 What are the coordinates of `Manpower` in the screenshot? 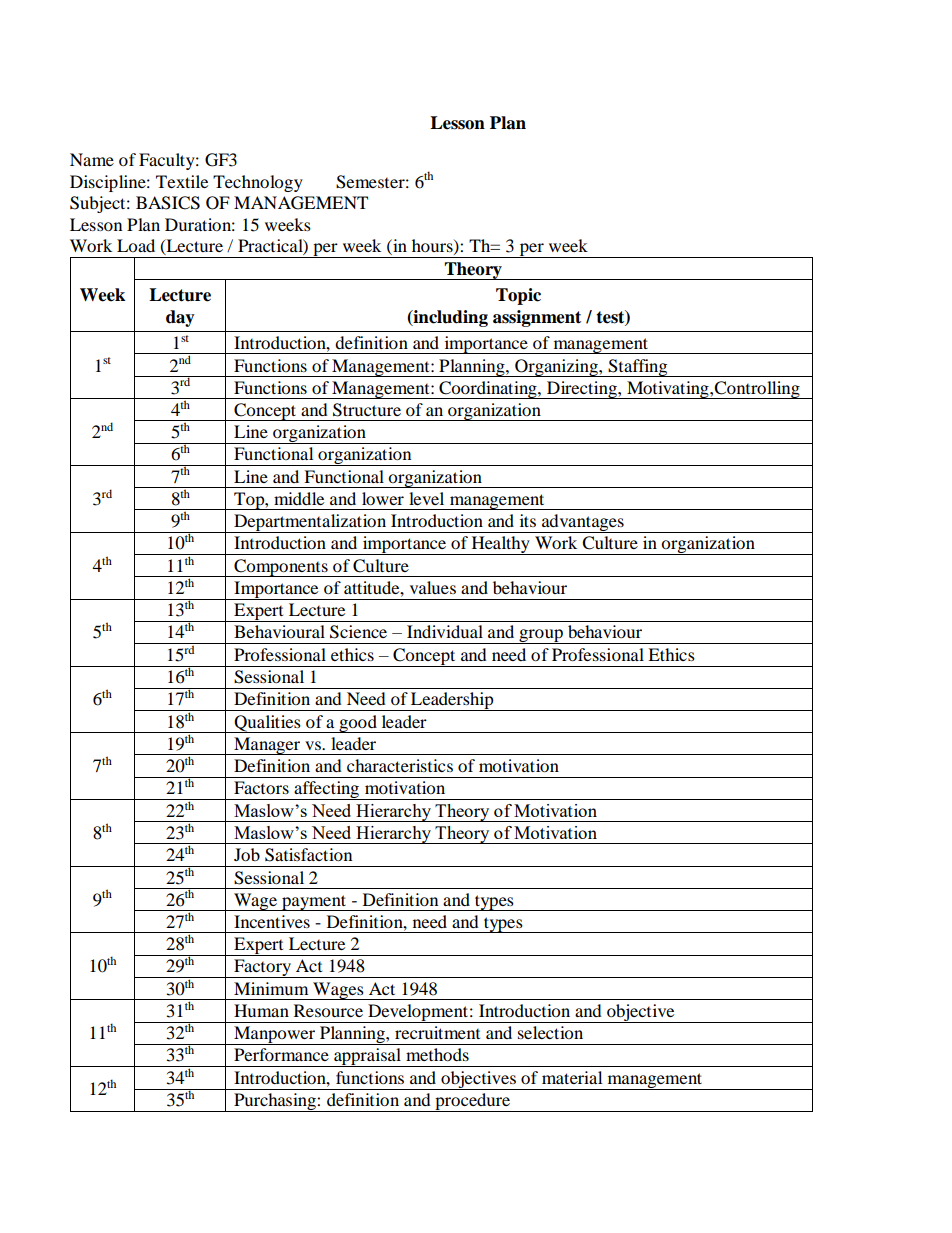 It's located at (275, 1035).
